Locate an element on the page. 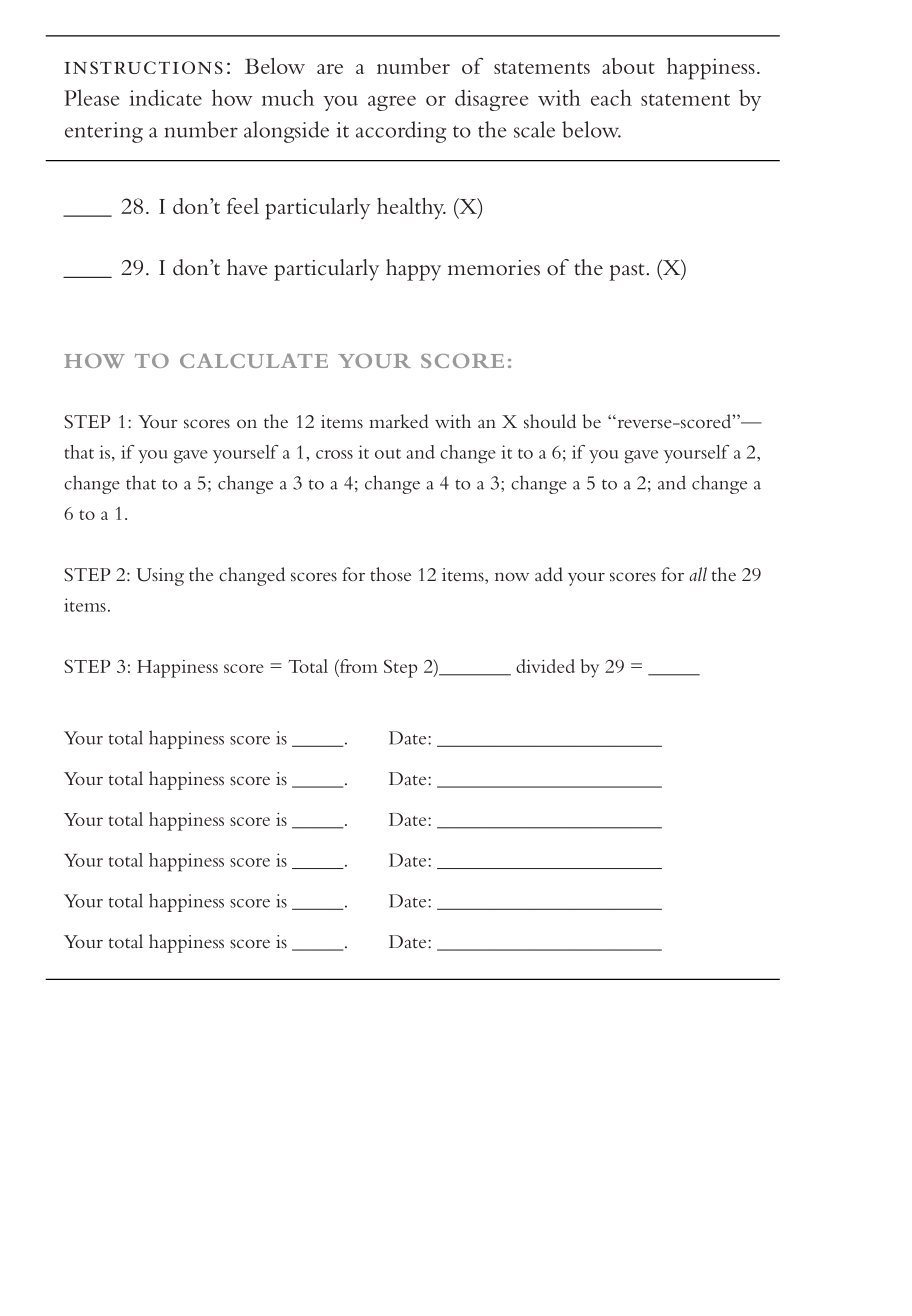 The width and height of the image is (912, 1316). Using is located at coordinates (160, 577).
